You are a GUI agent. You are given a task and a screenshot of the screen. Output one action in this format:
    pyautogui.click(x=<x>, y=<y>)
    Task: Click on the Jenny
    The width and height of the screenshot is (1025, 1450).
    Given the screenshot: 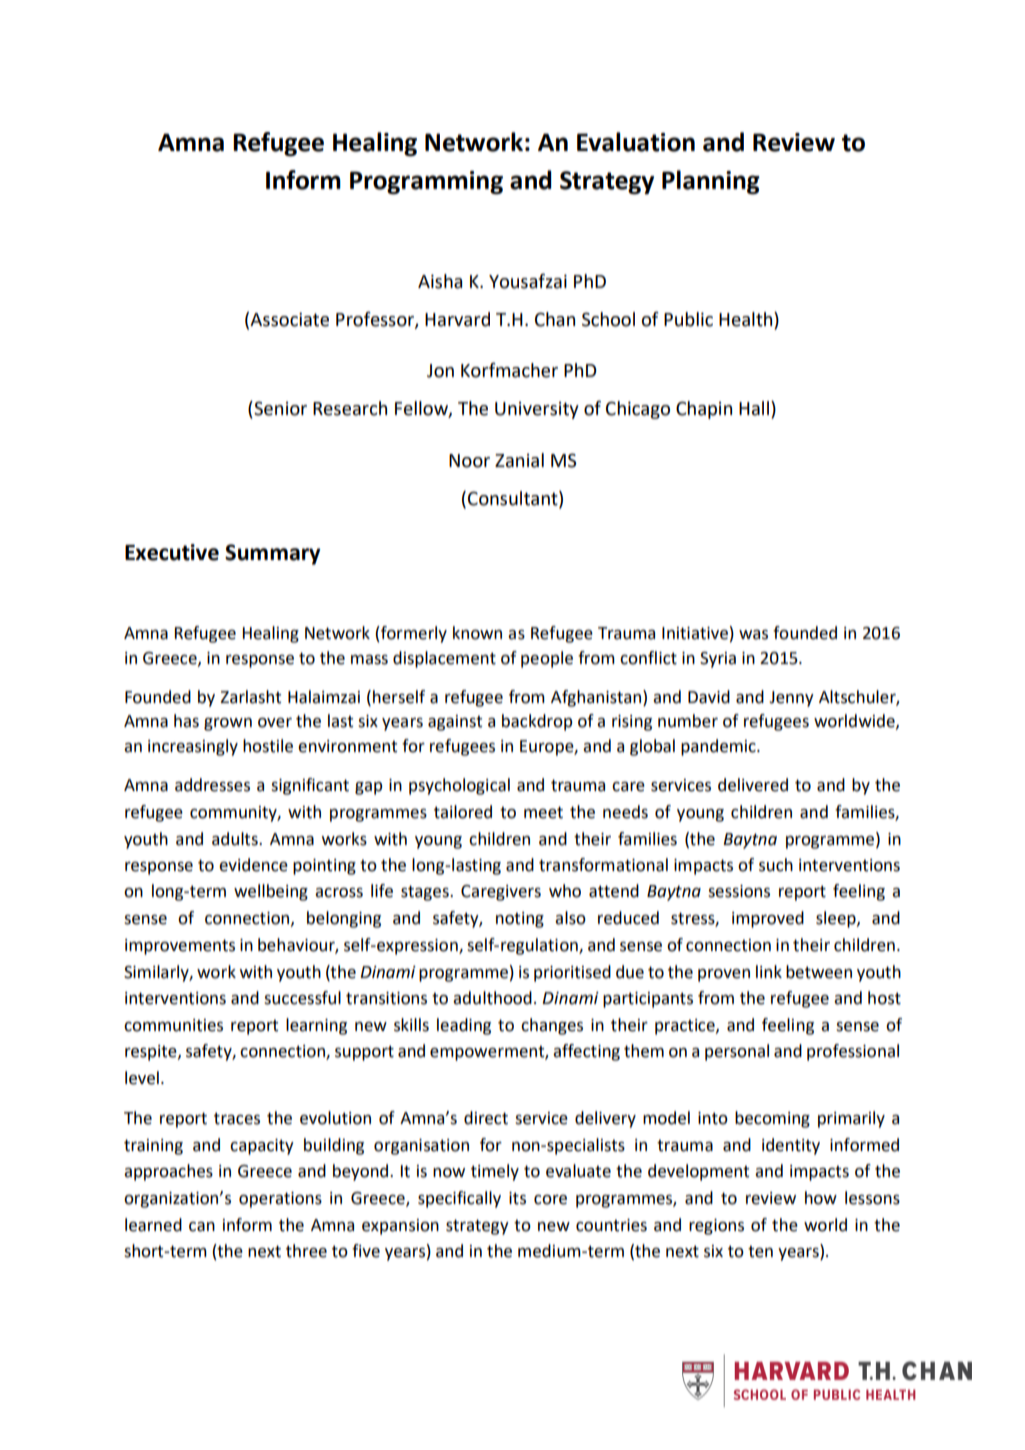 What is the action you would take?
    pyautogui.click(x=791, y=699)
